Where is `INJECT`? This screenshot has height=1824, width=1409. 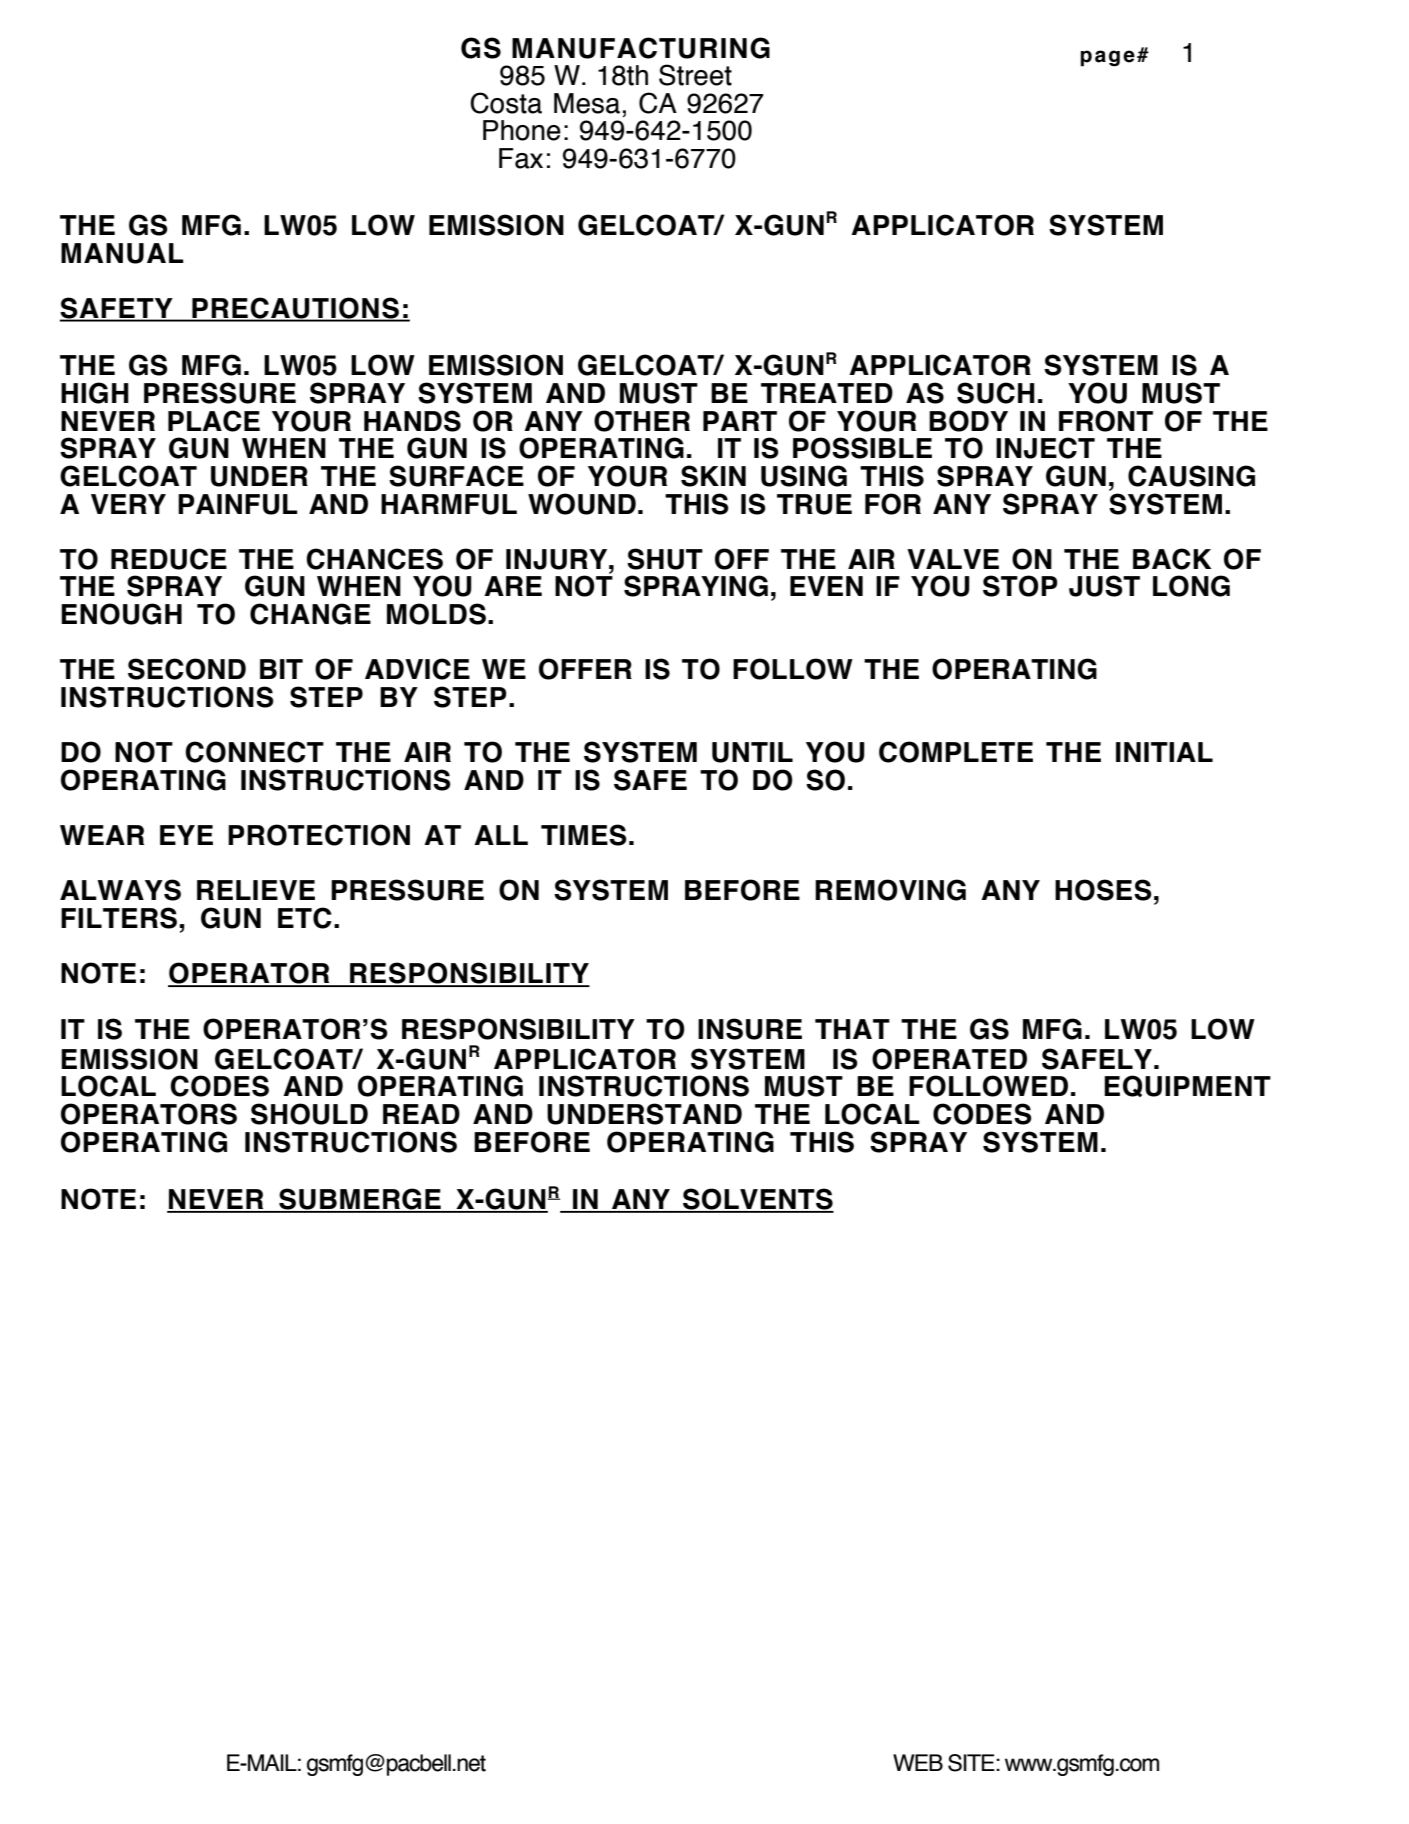
INJECT is located at coordinates (1045, 448).
